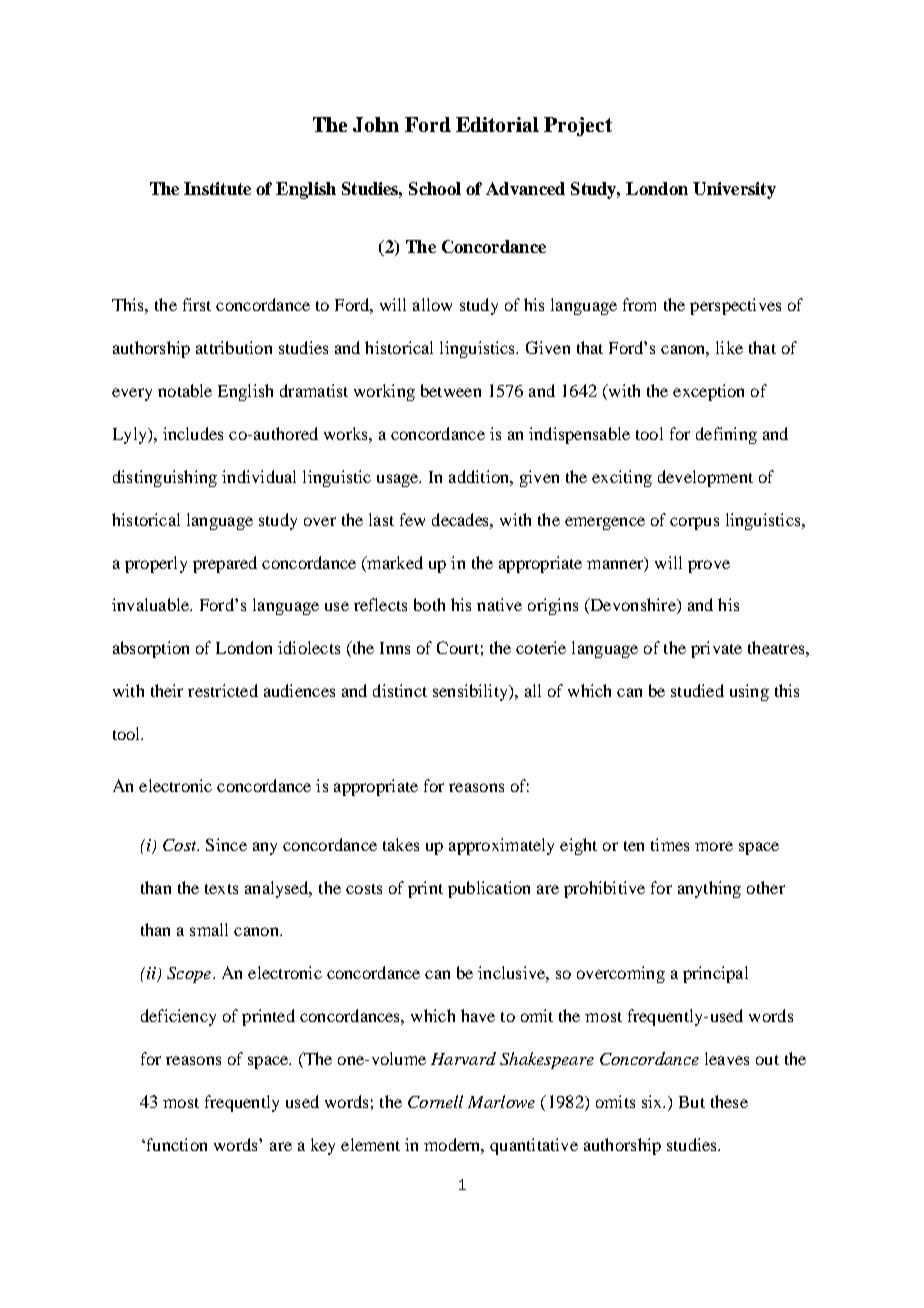 This screenshot has width=924, height=1308. Describe the element at coordinates (221, 889) in the screenshot. I see `texts` at that location.
